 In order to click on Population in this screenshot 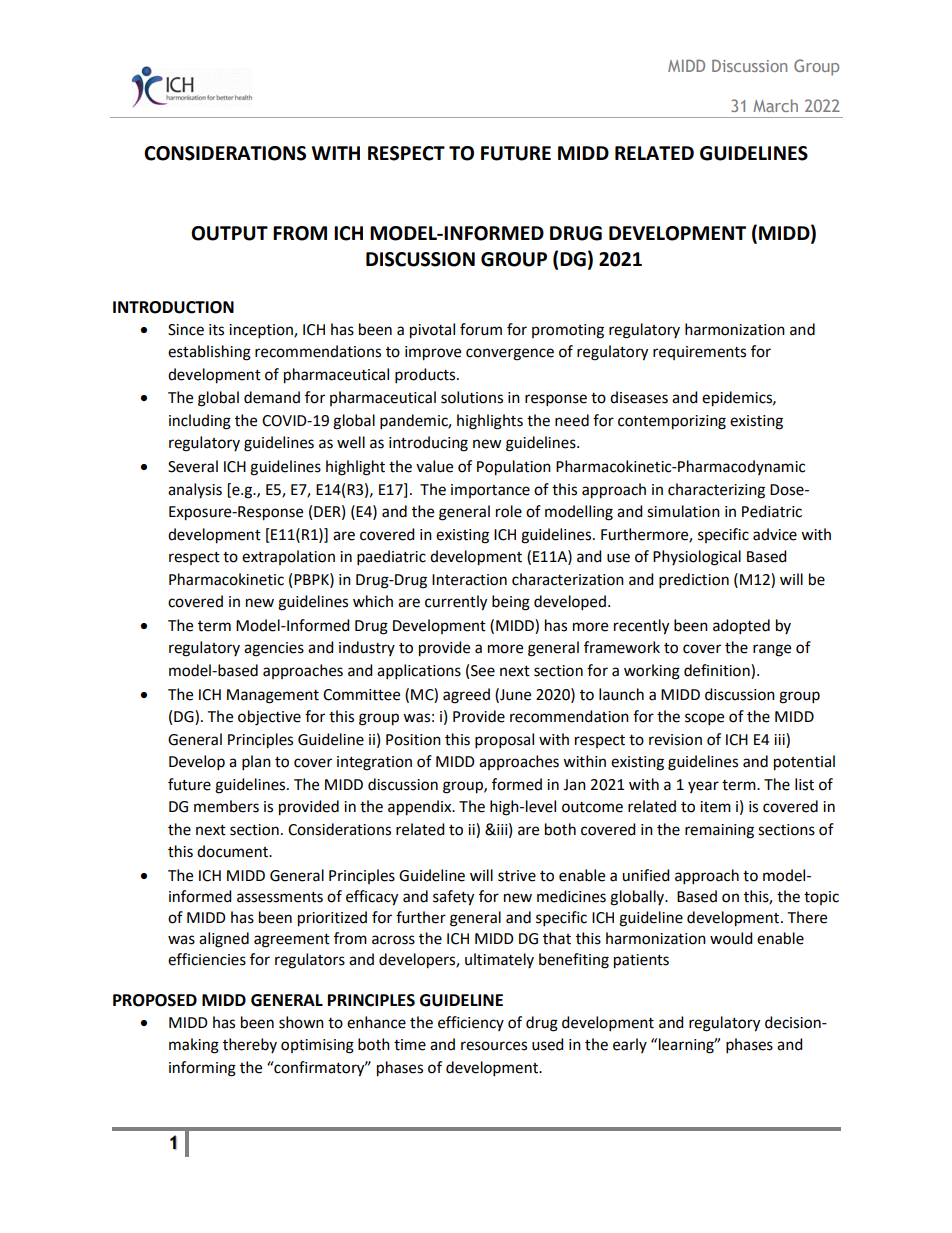, I will do `click(514, 468)`.
